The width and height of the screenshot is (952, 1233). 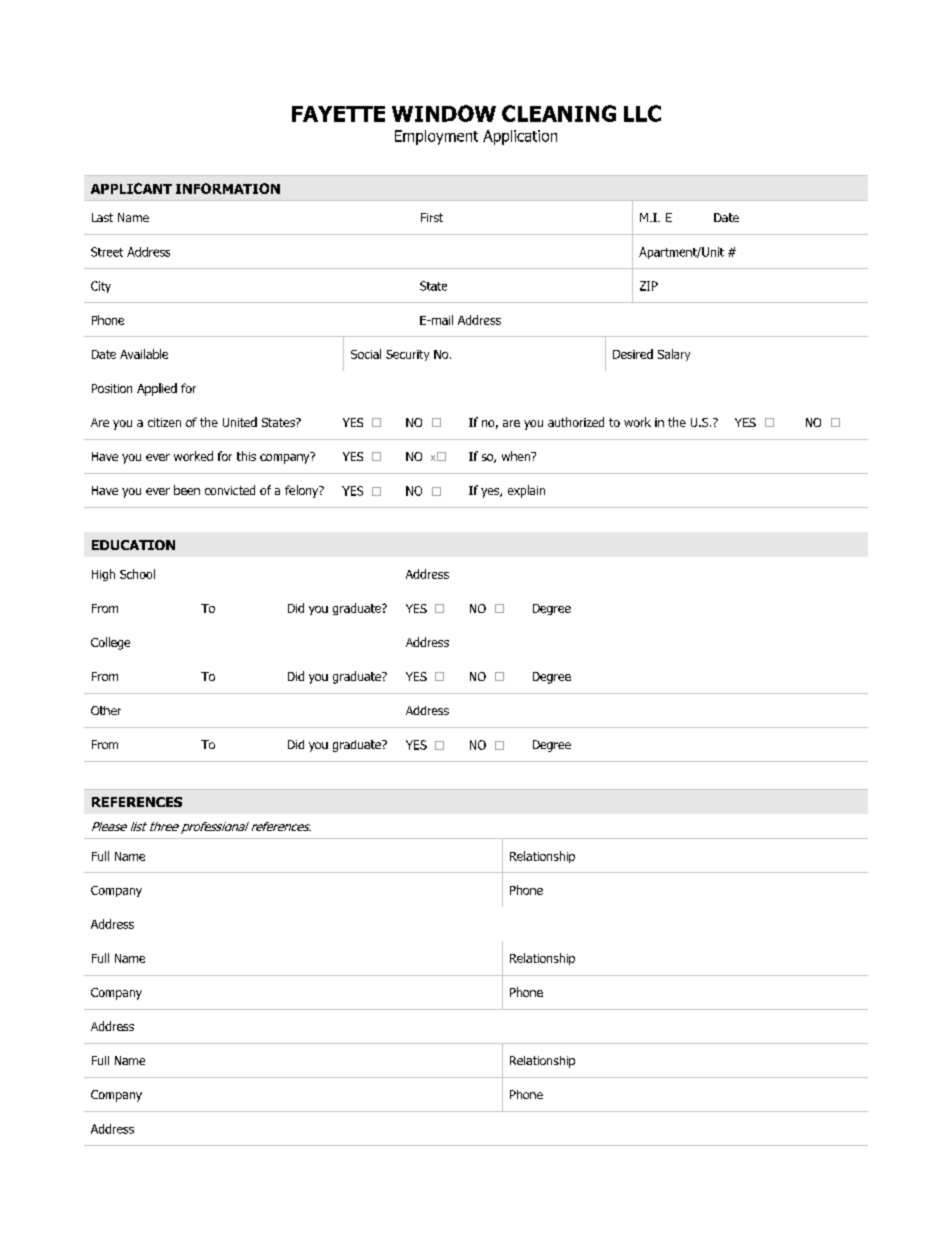 I want to click on LLC, so click(x=642, y=113).
